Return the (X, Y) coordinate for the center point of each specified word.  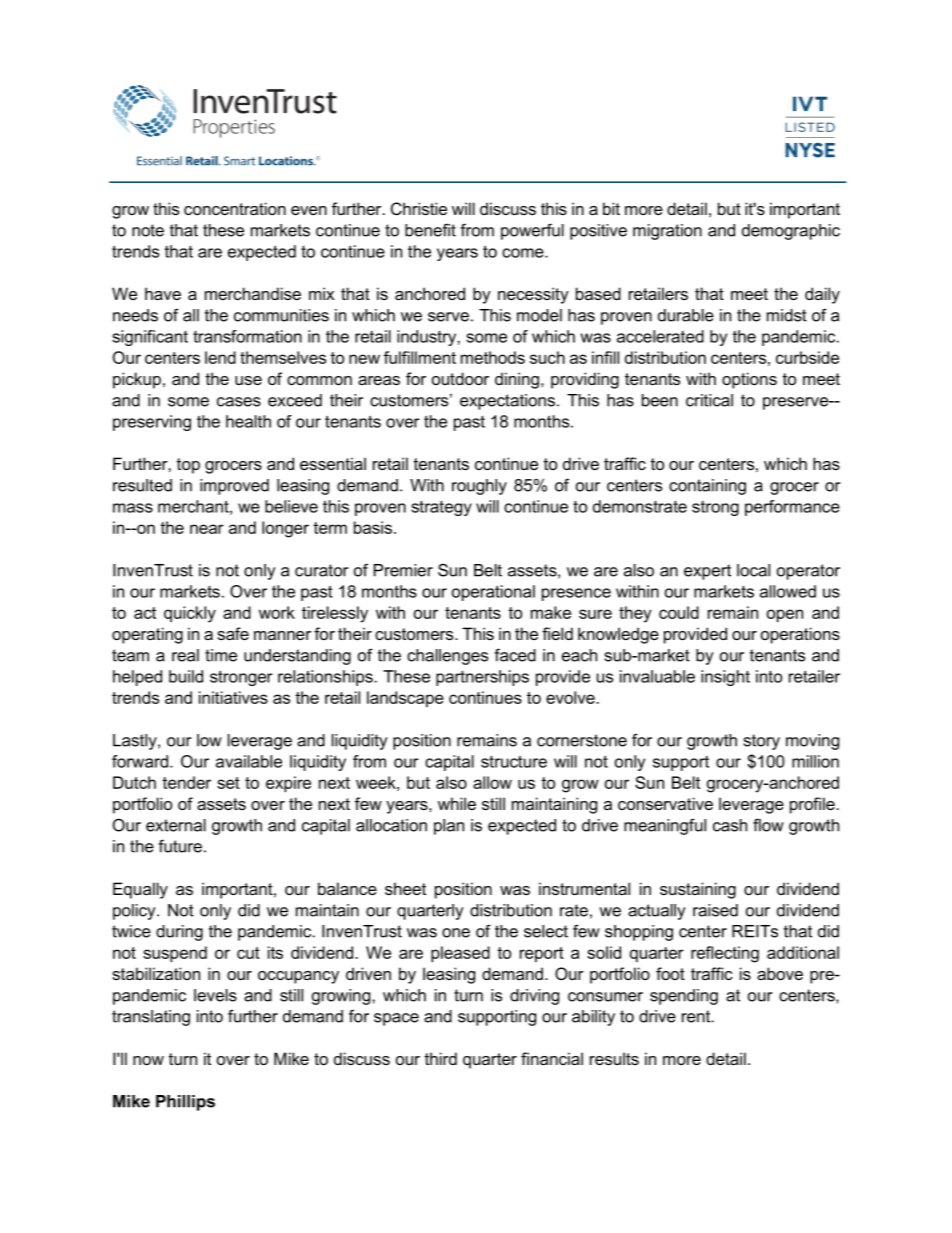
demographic (791, 232)
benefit (430, 230)
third (441, 1058)
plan (449, 827)
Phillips (185, 1103)
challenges (447, 657)
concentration (235, 208)
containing (707, 487)
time (221, 655)
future (180, 846)
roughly (479, 487)
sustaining (698, 890)
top (188, 466)
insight (725, 678)
